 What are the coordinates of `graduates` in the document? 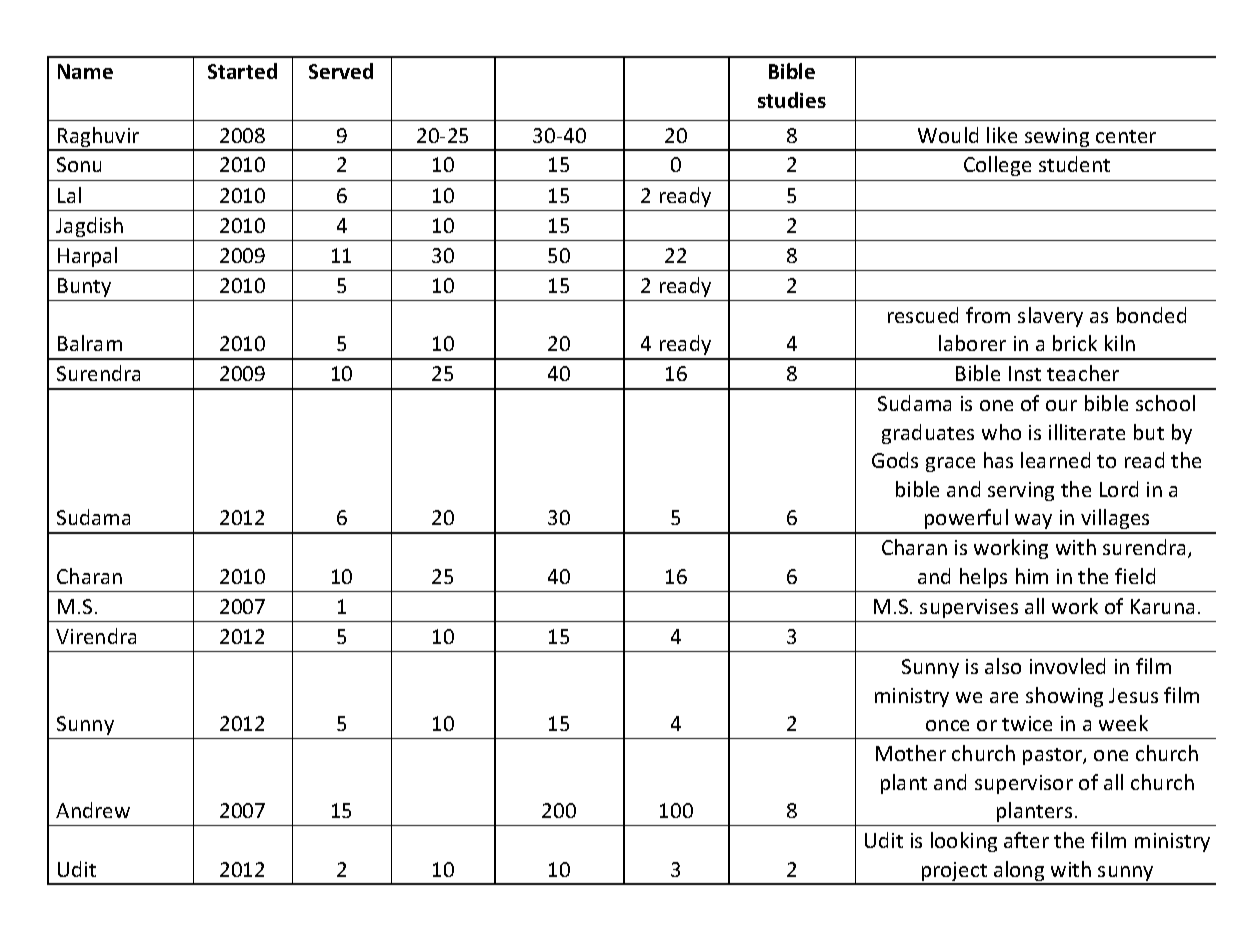 It's located at (928, 434).
